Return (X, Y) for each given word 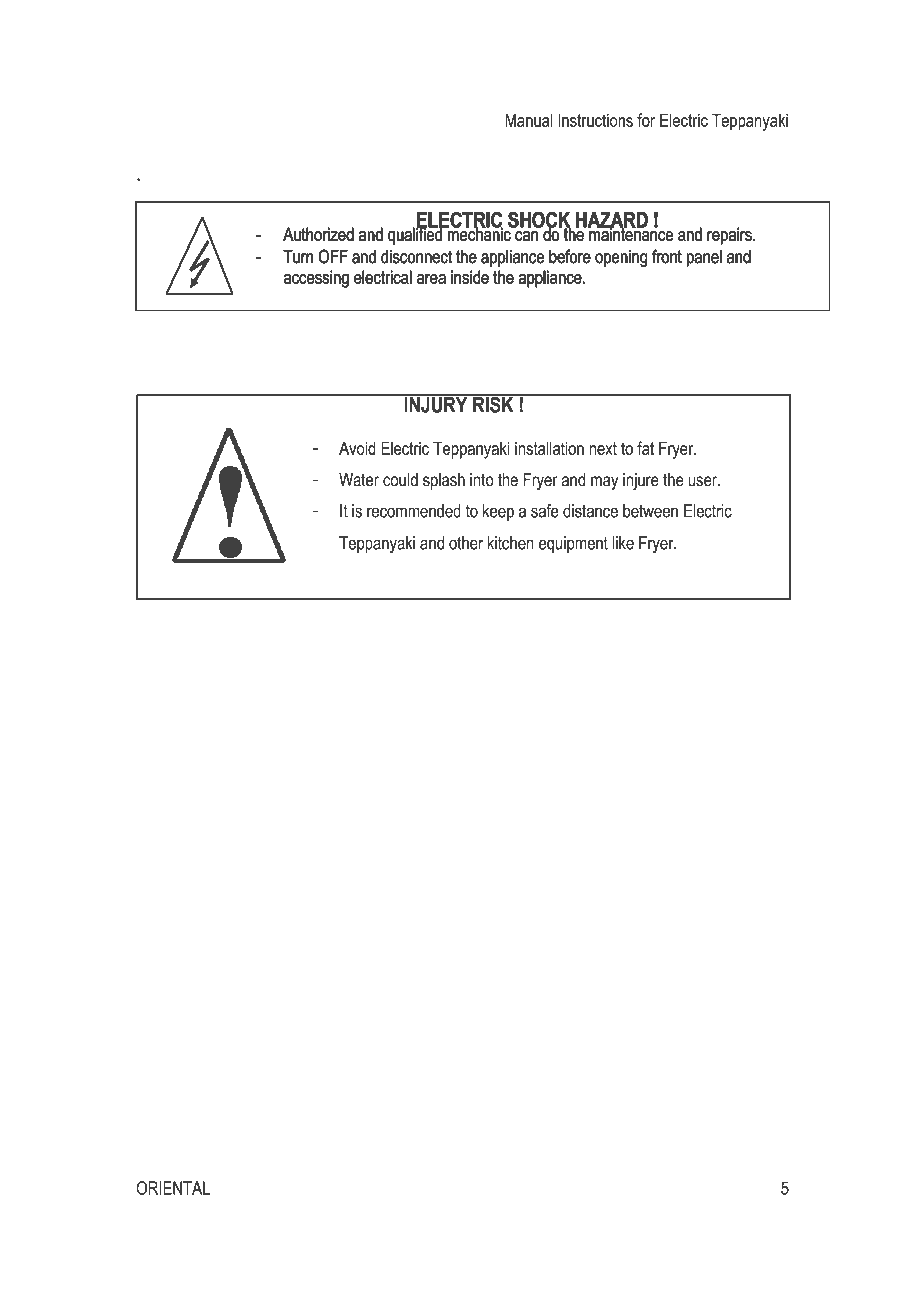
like (623, 543)
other (466, 543)
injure (641, 481)
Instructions (595, 120)
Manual (529, 120)
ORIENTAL (173, 1188)
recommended (414, 511)
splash (444, 481)
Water (359, 480)
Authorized (318, 234)
